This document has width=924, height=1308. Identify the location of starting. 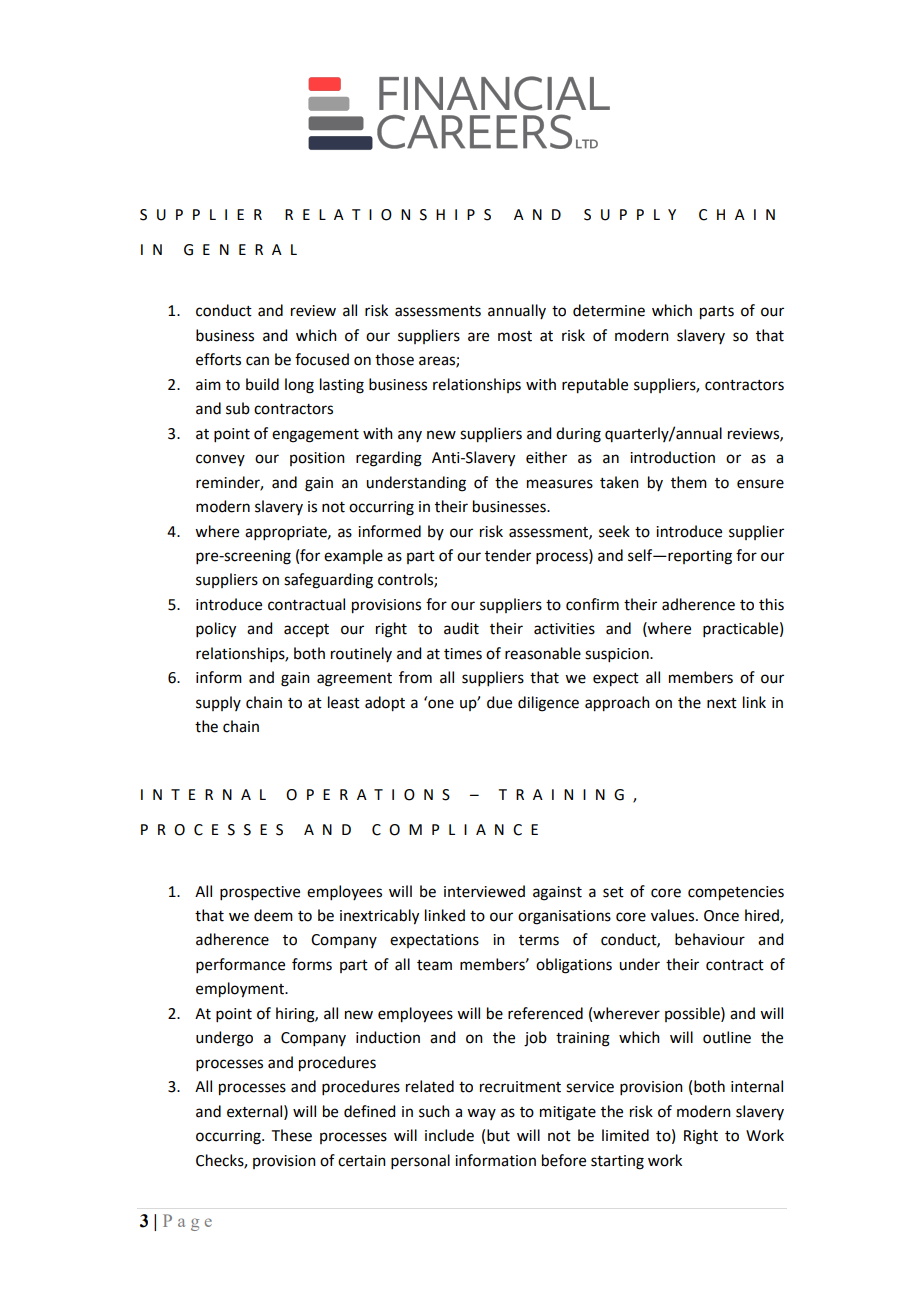
(617, 1162).
